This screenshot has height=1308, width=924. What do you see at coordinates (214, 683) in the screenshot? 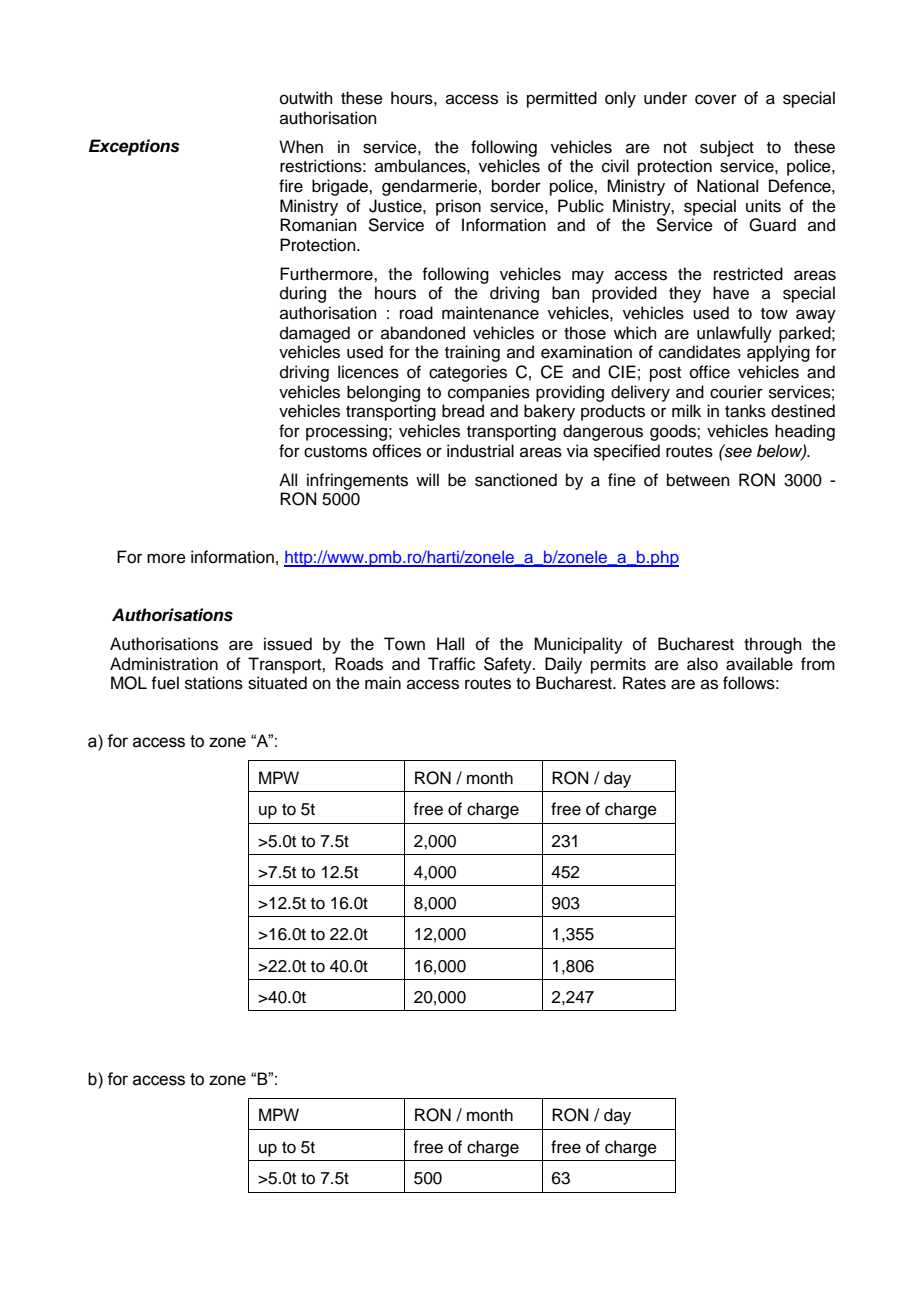
I see `stations` at bounding box center [214, 683].
